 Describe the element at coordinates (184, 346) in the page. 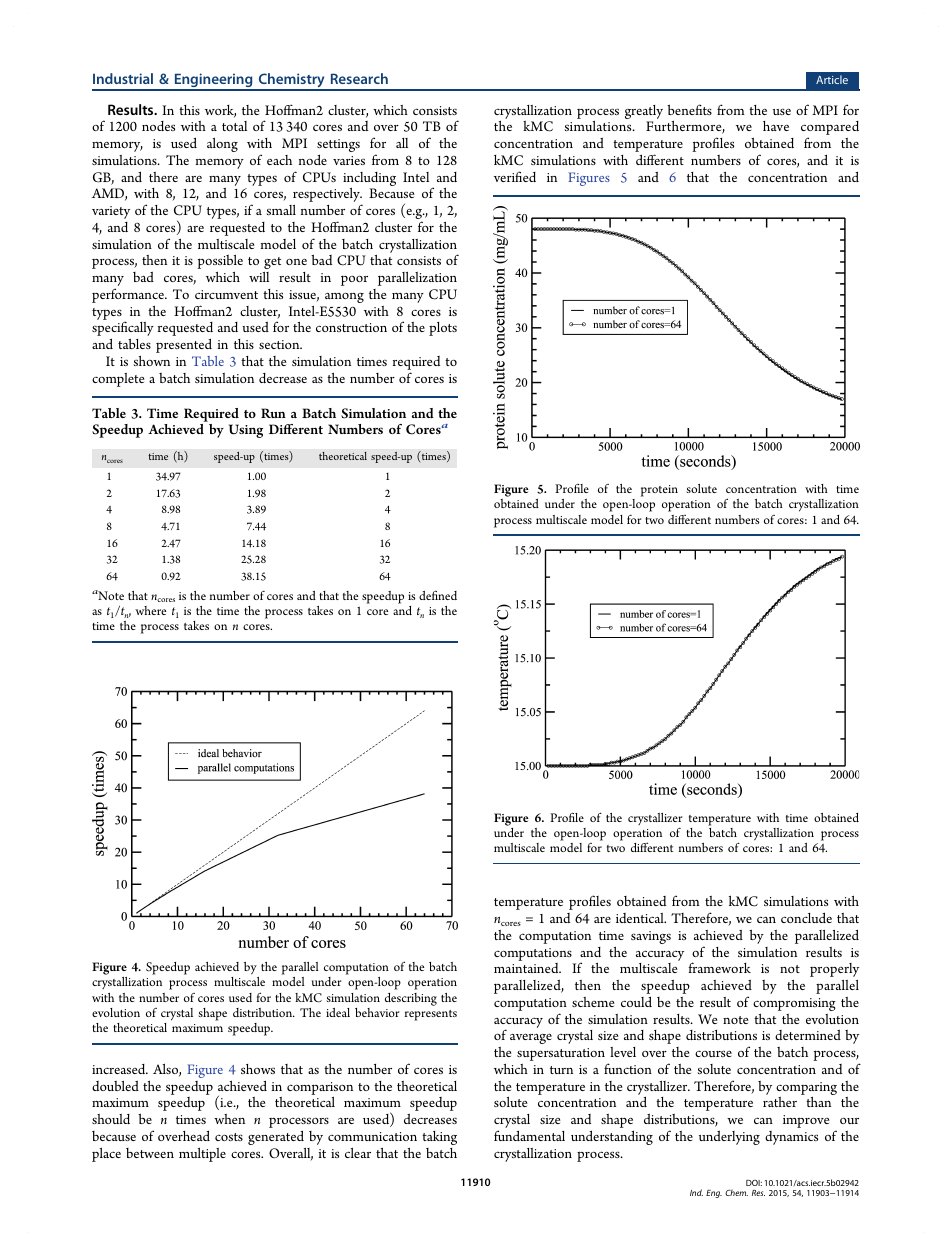

I see `presented` at that location.
